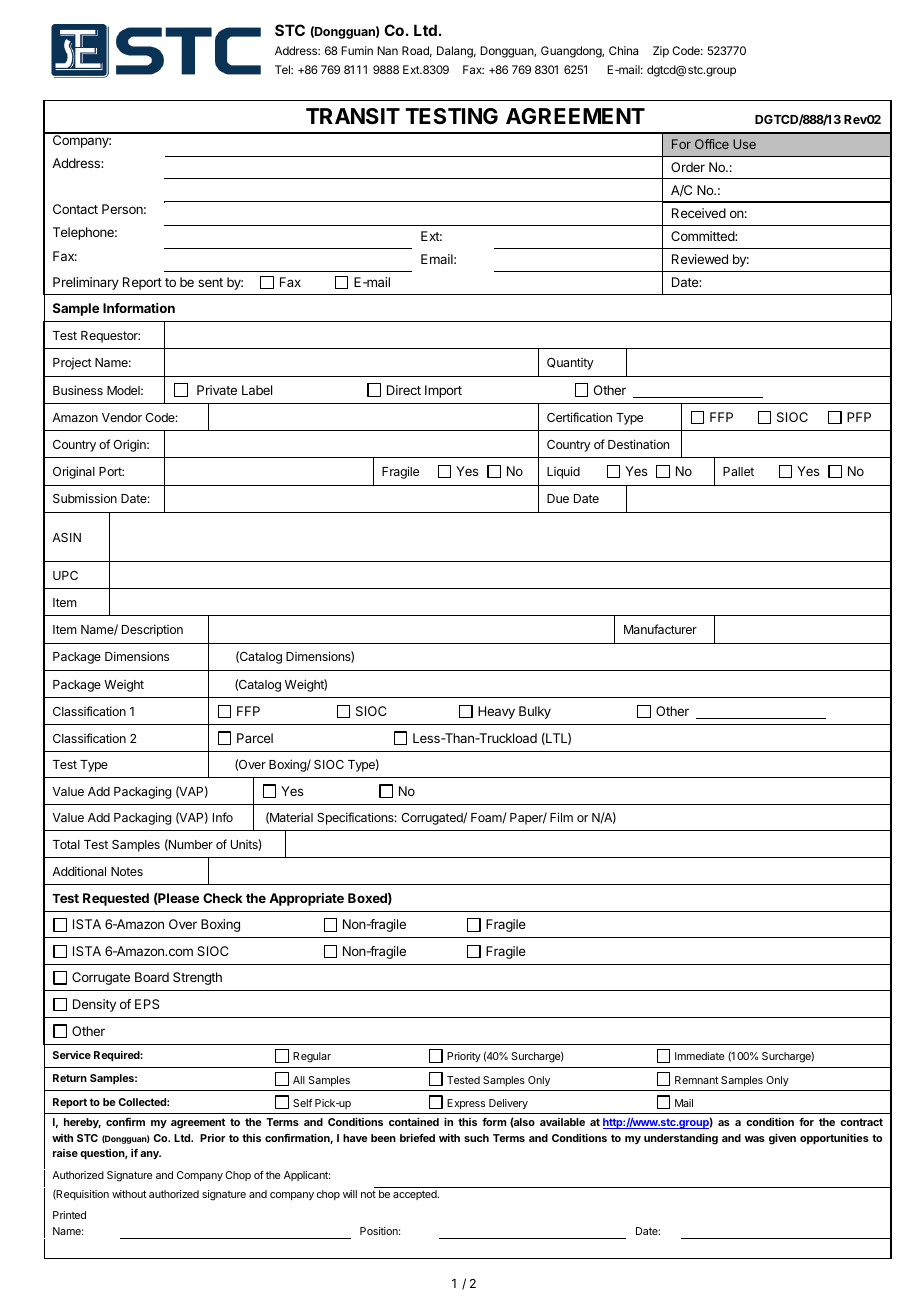 The image size is (924, 1307). Describe the element at coordinates (699, 1056) in the screenshot. I see `Immediate` at that location.
